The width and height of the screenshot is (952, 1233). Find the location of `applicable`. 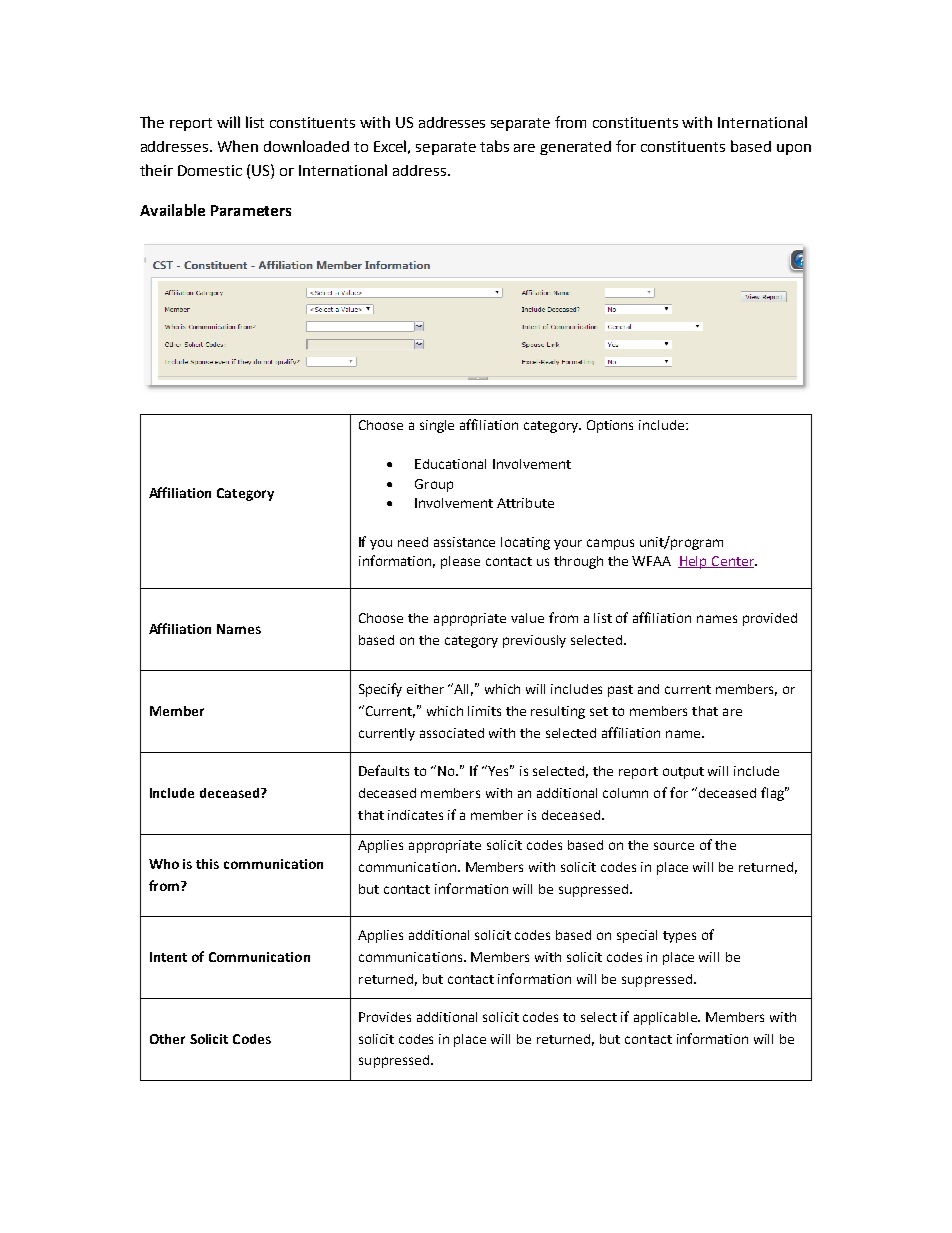

applicable is located at coordinates (666, 1018).
